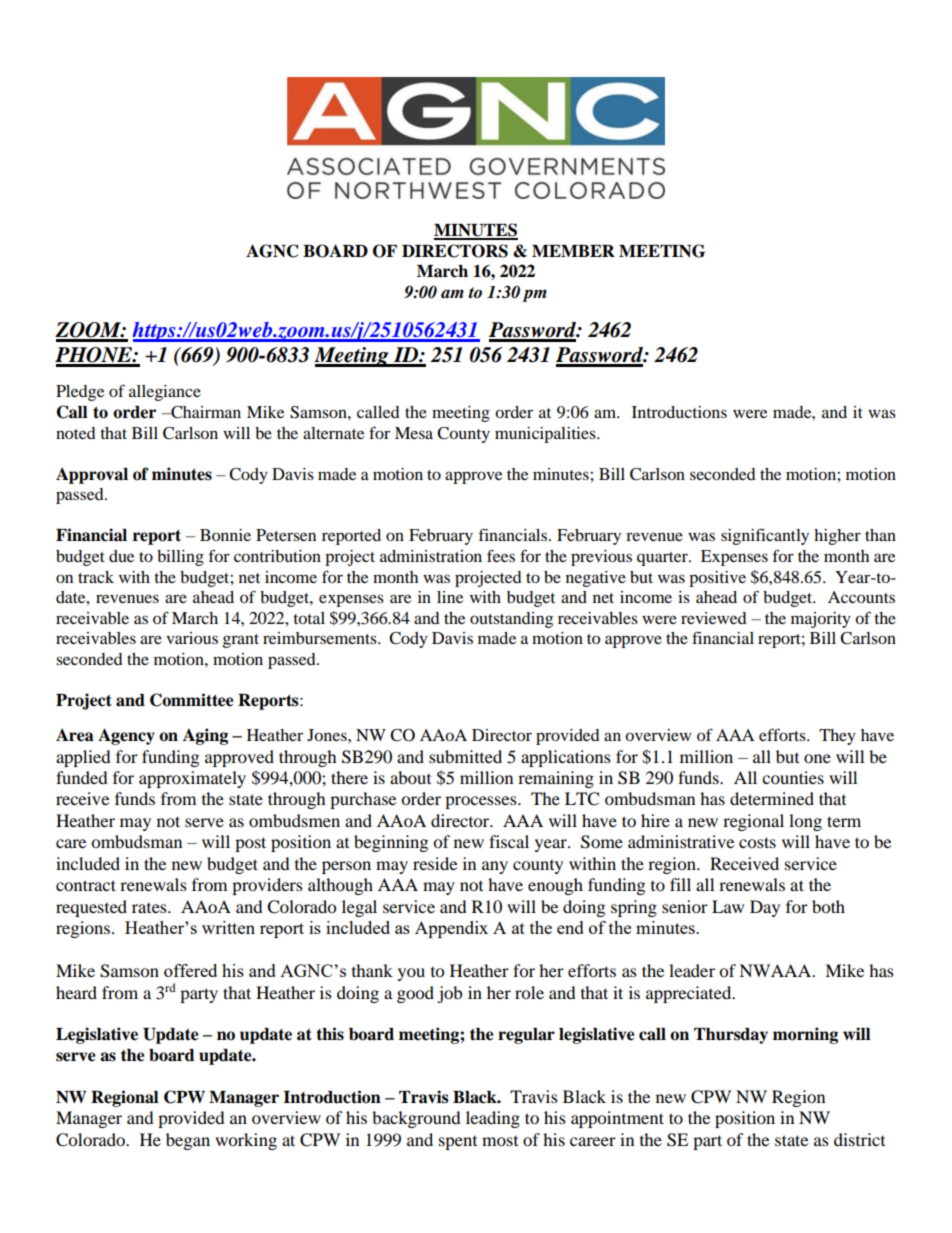 This document has height=1233, width=952. Describe the element at coordinates (501, 555) in the document. I see `fees` at that location.
